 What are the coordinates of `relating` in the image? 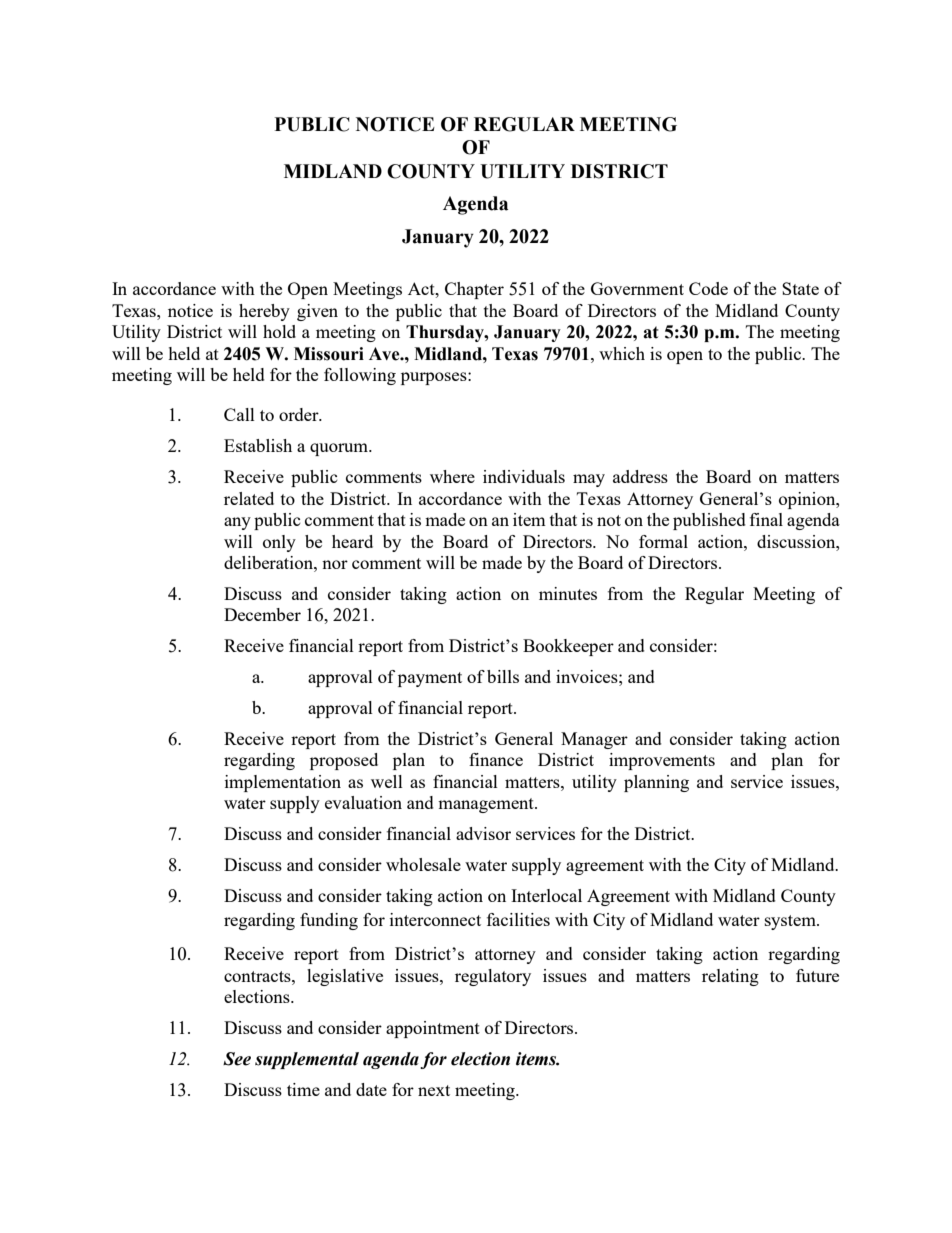 It's located at (730, 977).
